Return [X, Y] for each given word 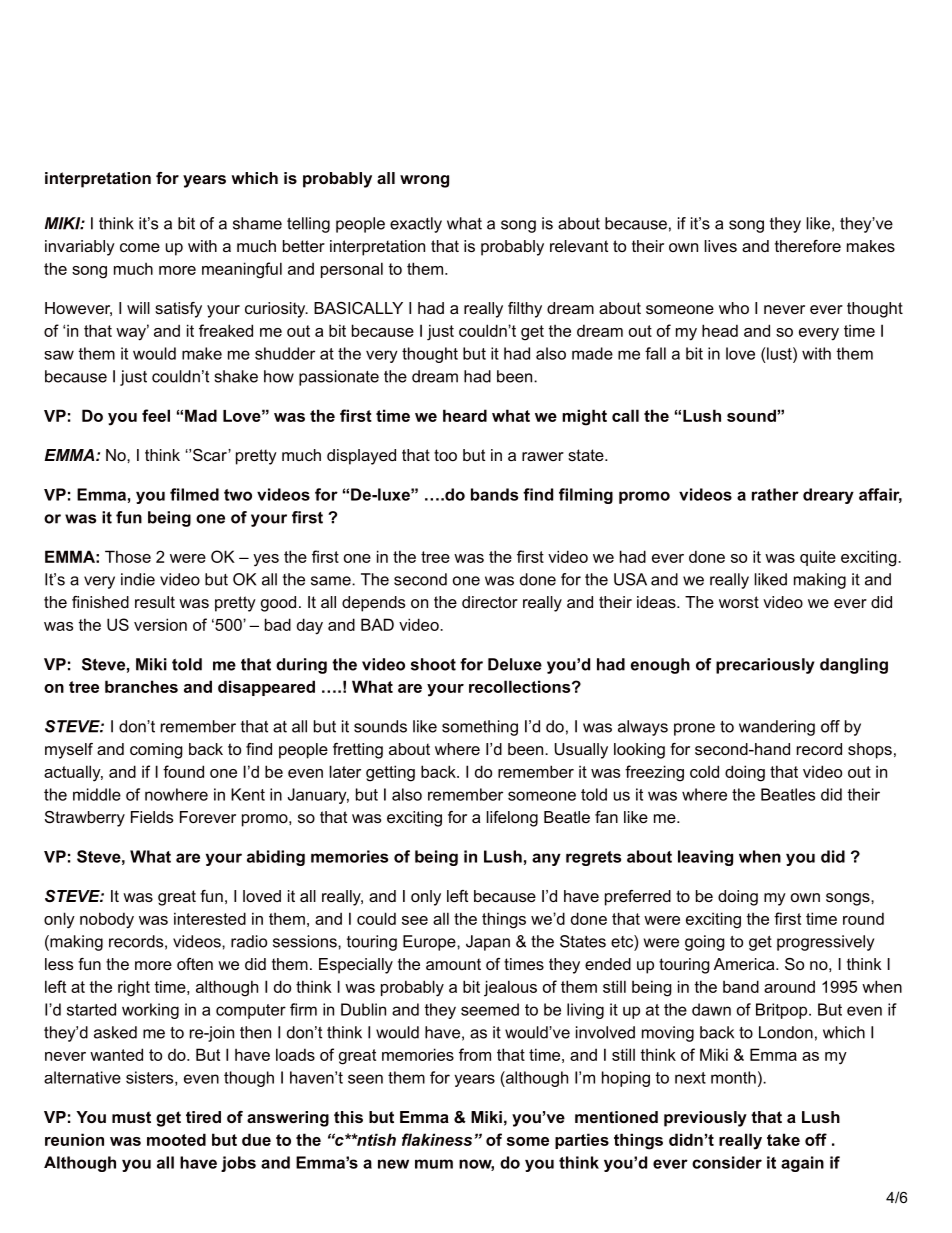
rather [775, 494]
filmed [194, 494]
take [783, 1139]
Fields [152, 817]
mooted [176, 1139]
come [140, 247]
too [445, 455]
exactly [416, 225]
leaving [705, 858]
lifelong [512, 819]
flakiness [437, 1139]
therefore [808, 246]
